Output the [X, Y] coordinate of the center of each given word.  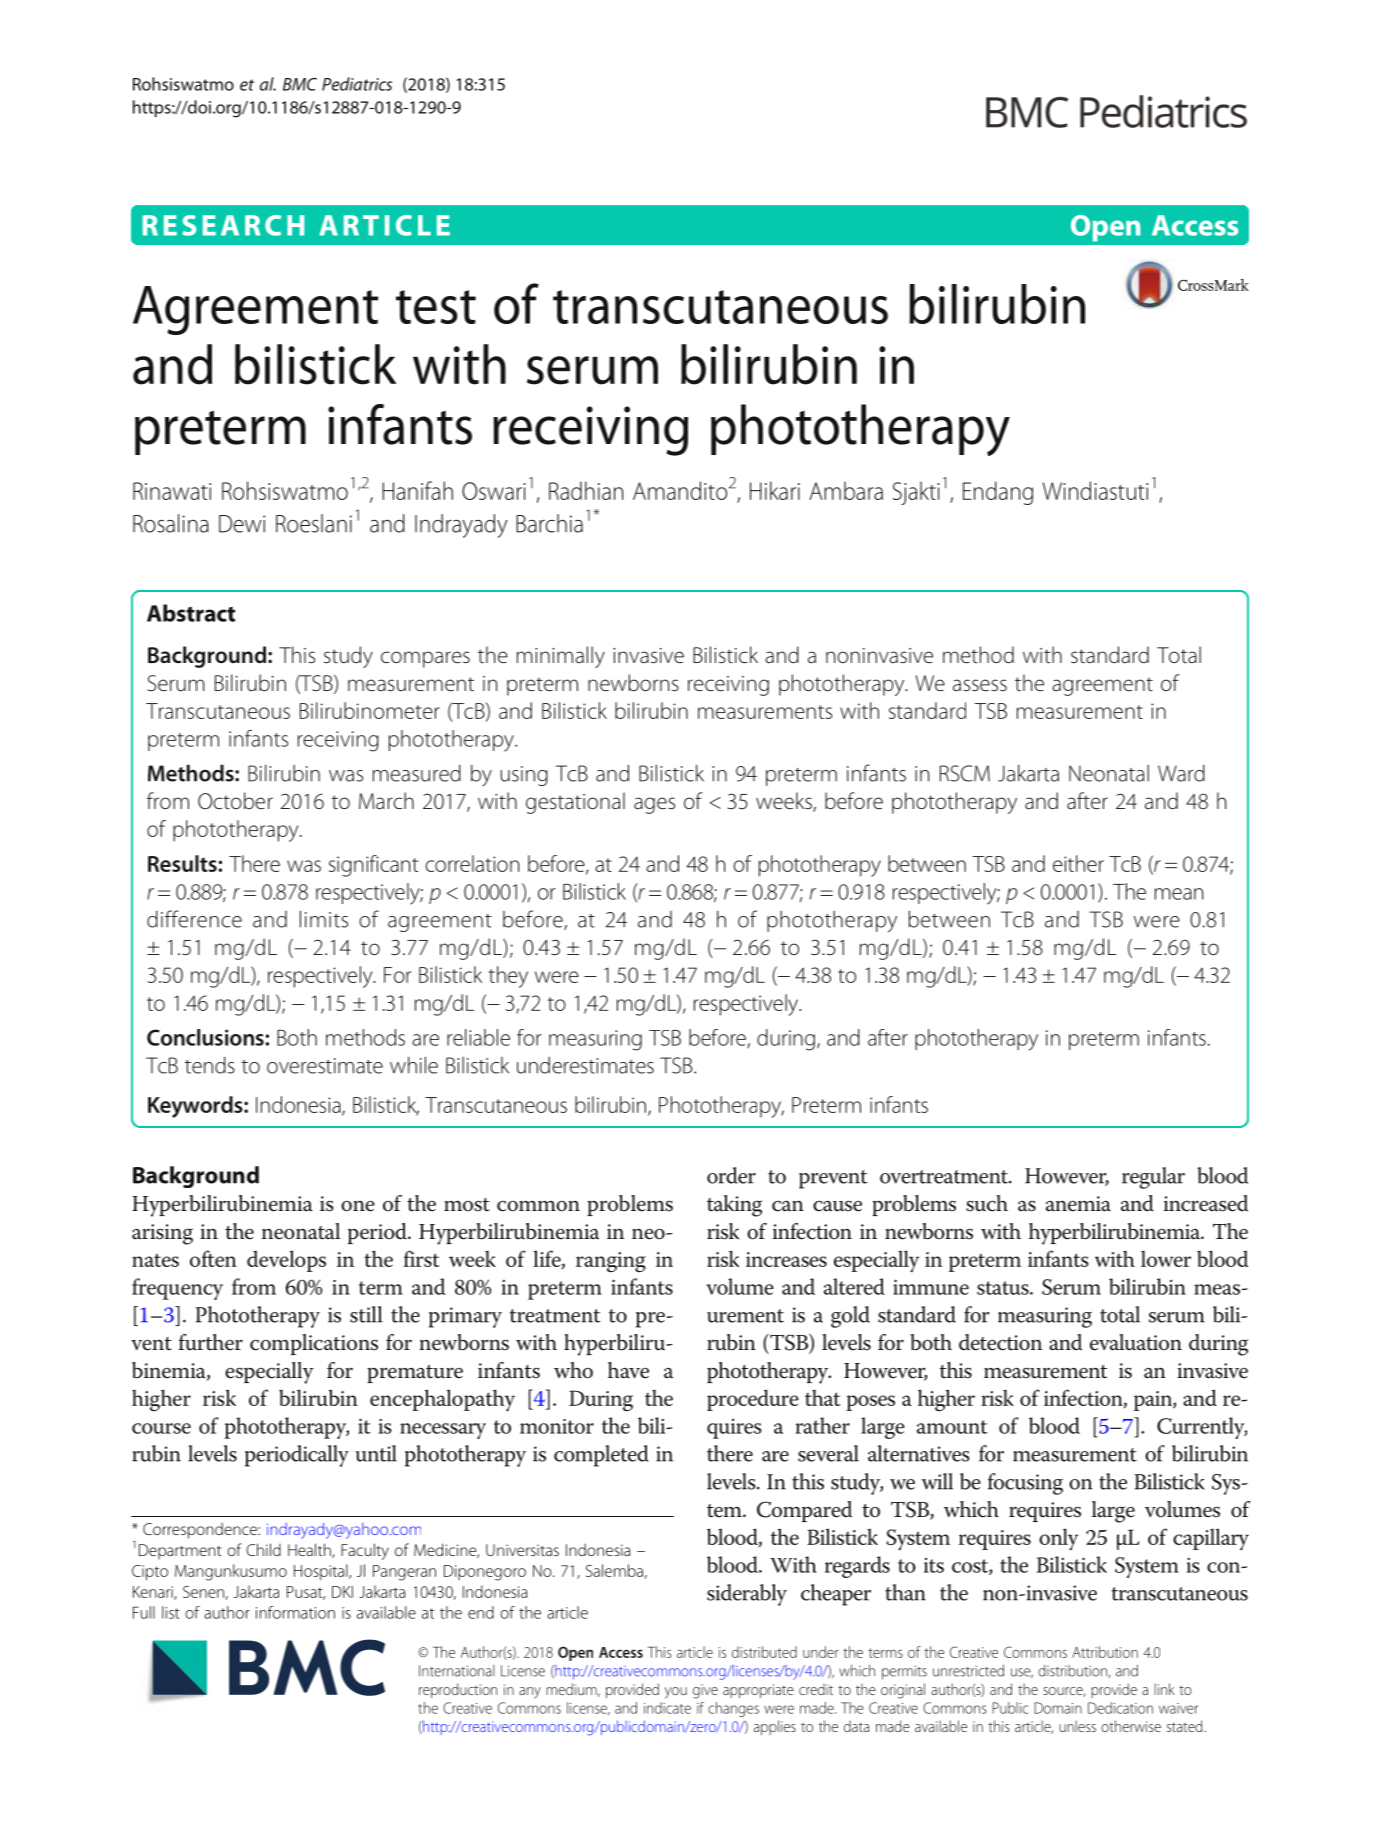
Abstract [191, 613]
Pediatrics [357, 84]
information [295, 1612]
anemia [1078, 1204]
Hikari [775, 490]
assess [980, 685]
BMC [300, 84]
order [731, 1175]
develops [286, 1261]
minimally [561, 657]
